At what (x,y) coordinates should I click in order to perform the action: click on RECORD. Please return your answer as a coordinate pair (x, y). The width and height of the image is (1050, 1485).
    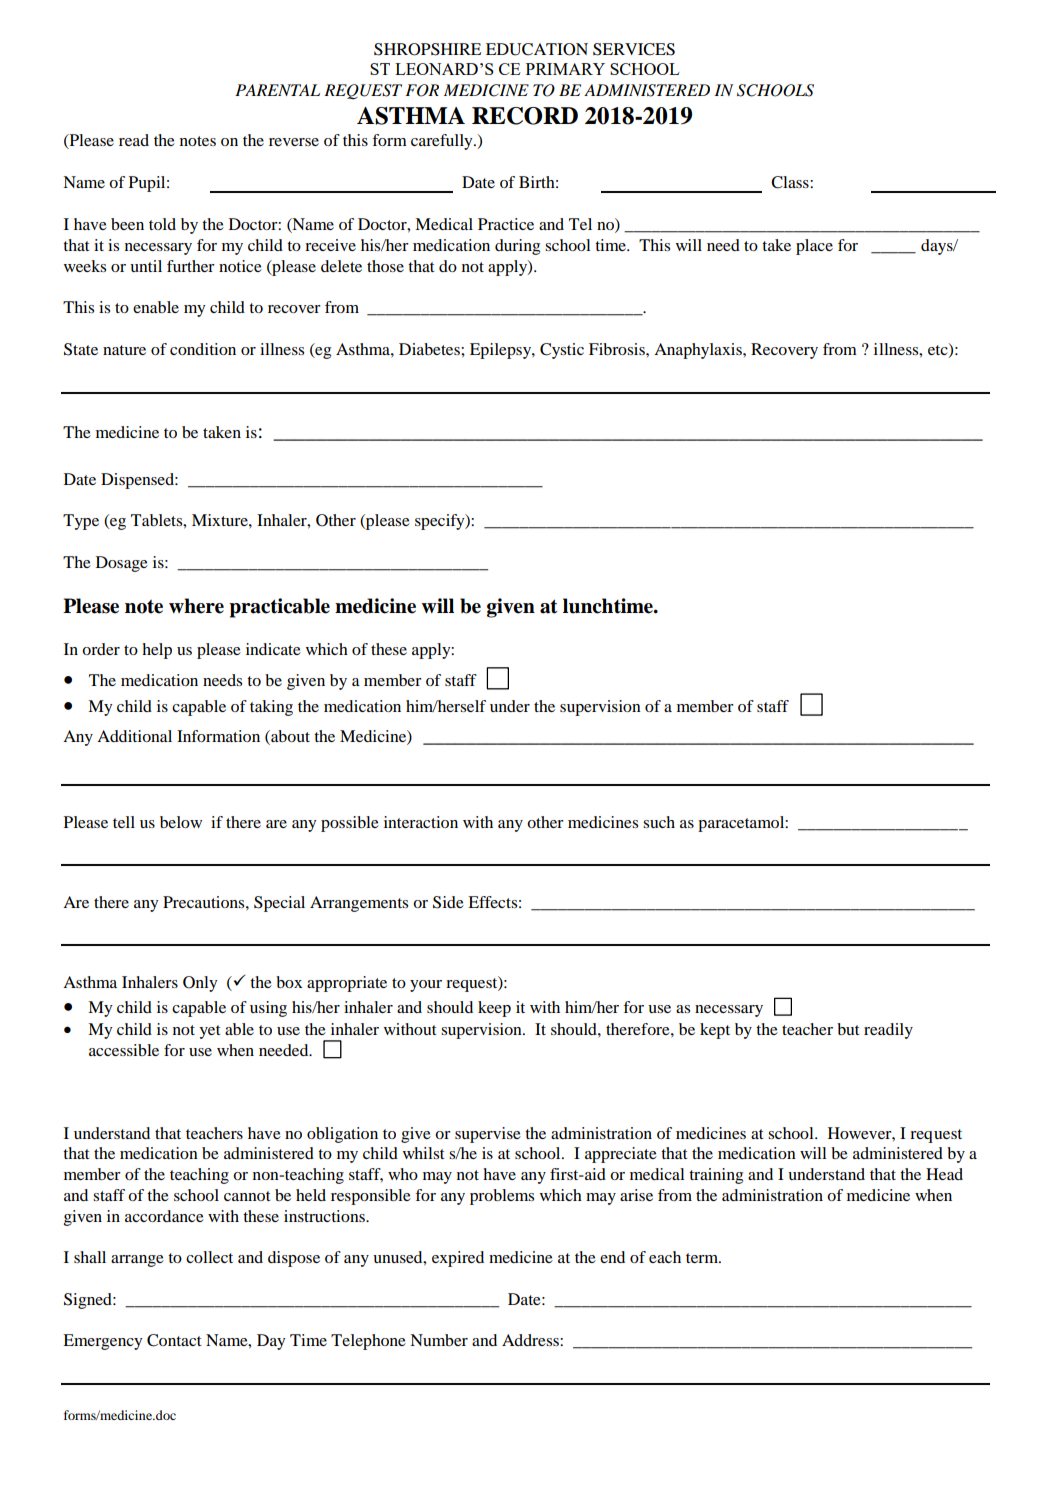
    Looking at the image, I should click on (525, 116).
